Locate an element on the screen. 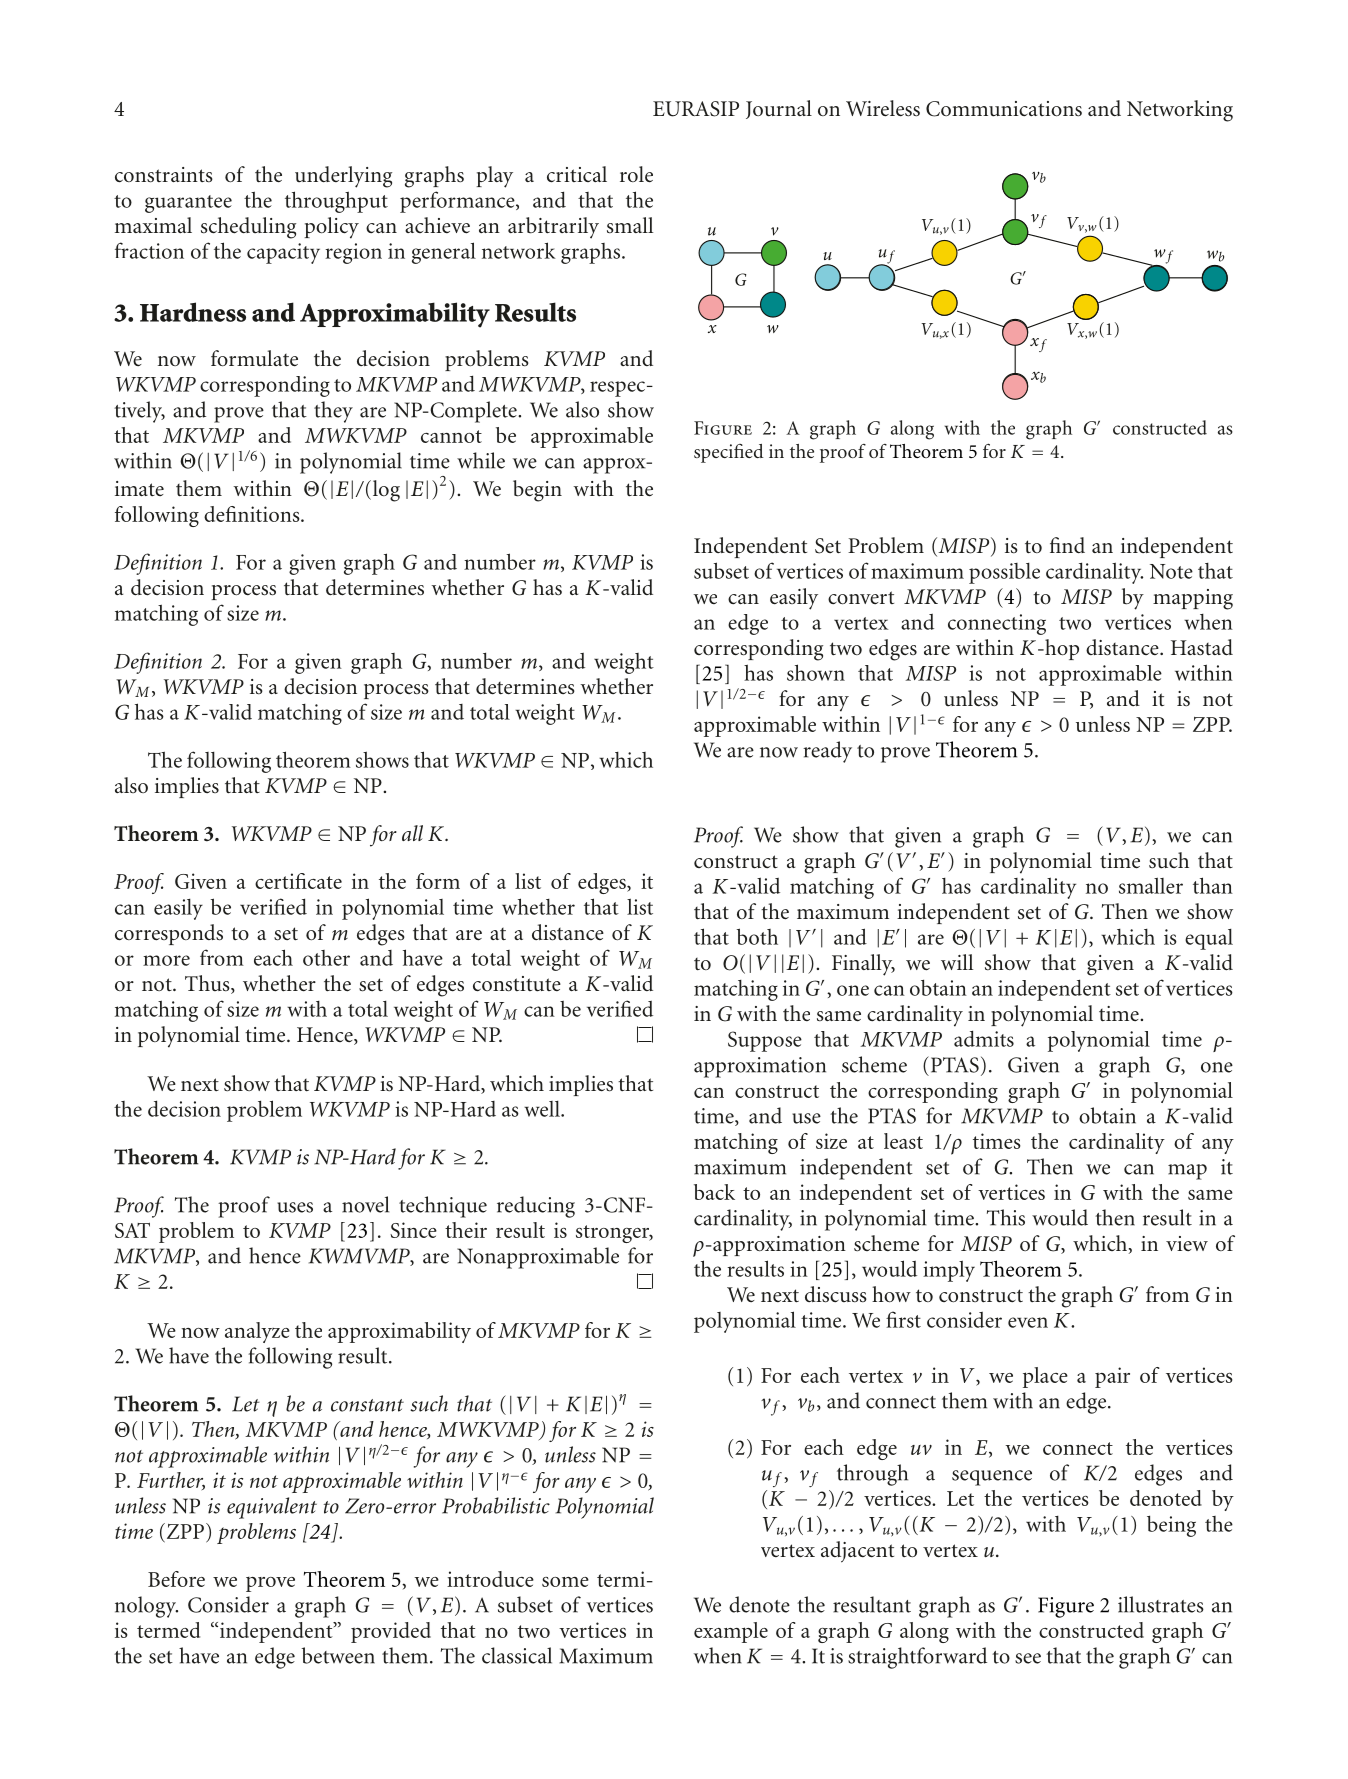 Image resolution: width=1348 pixels, height=1779 pixels. illustrates is located at coordinates (1161, 1604).
